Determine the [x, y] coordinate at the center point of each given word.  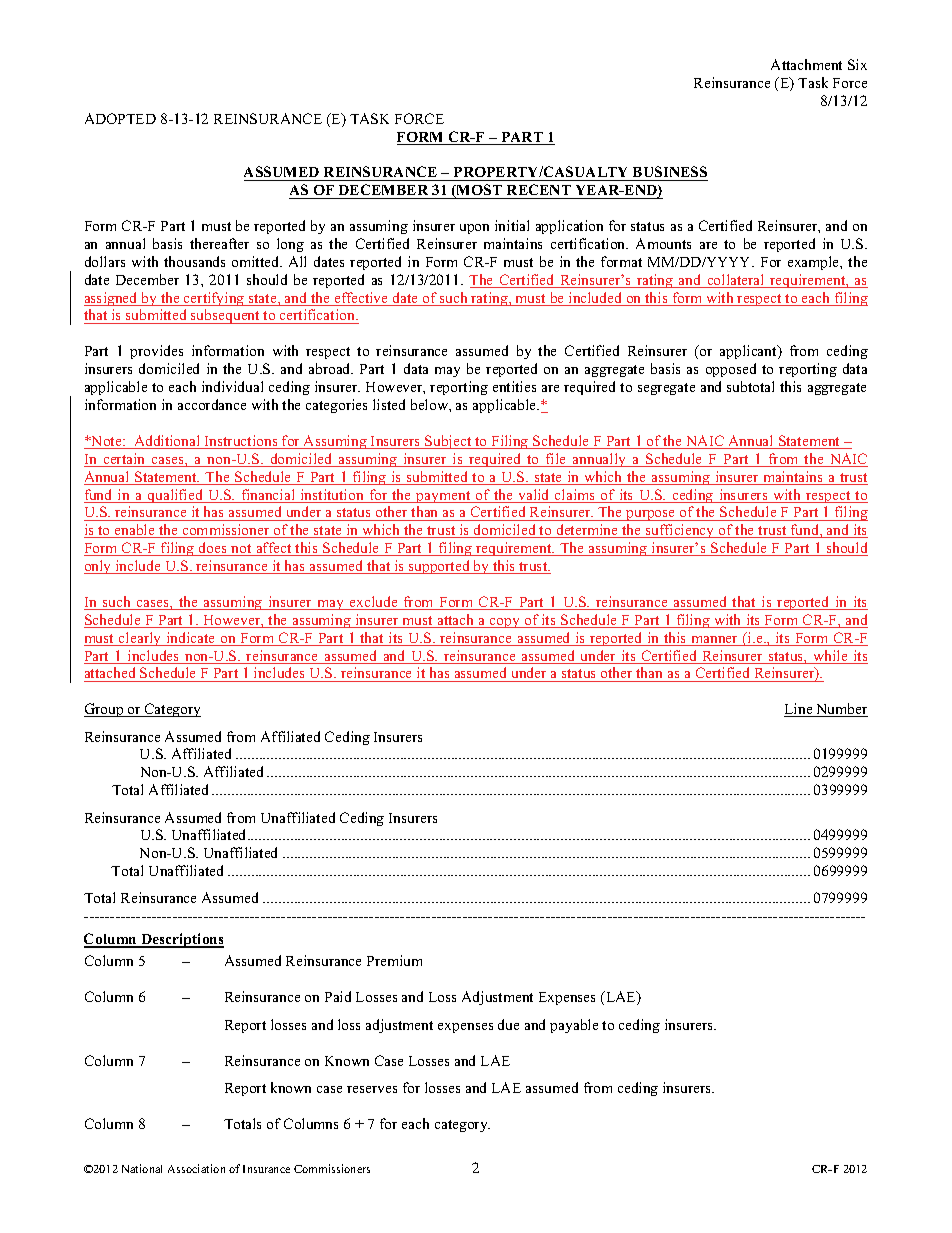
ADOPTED [120, 118]
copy [505, 623]
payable [574, 1026]
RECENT [539, 191]
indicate [191, 639]
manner [715, 641]
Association [196, 1168]
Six [857, 64]
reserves [372, 1089]
